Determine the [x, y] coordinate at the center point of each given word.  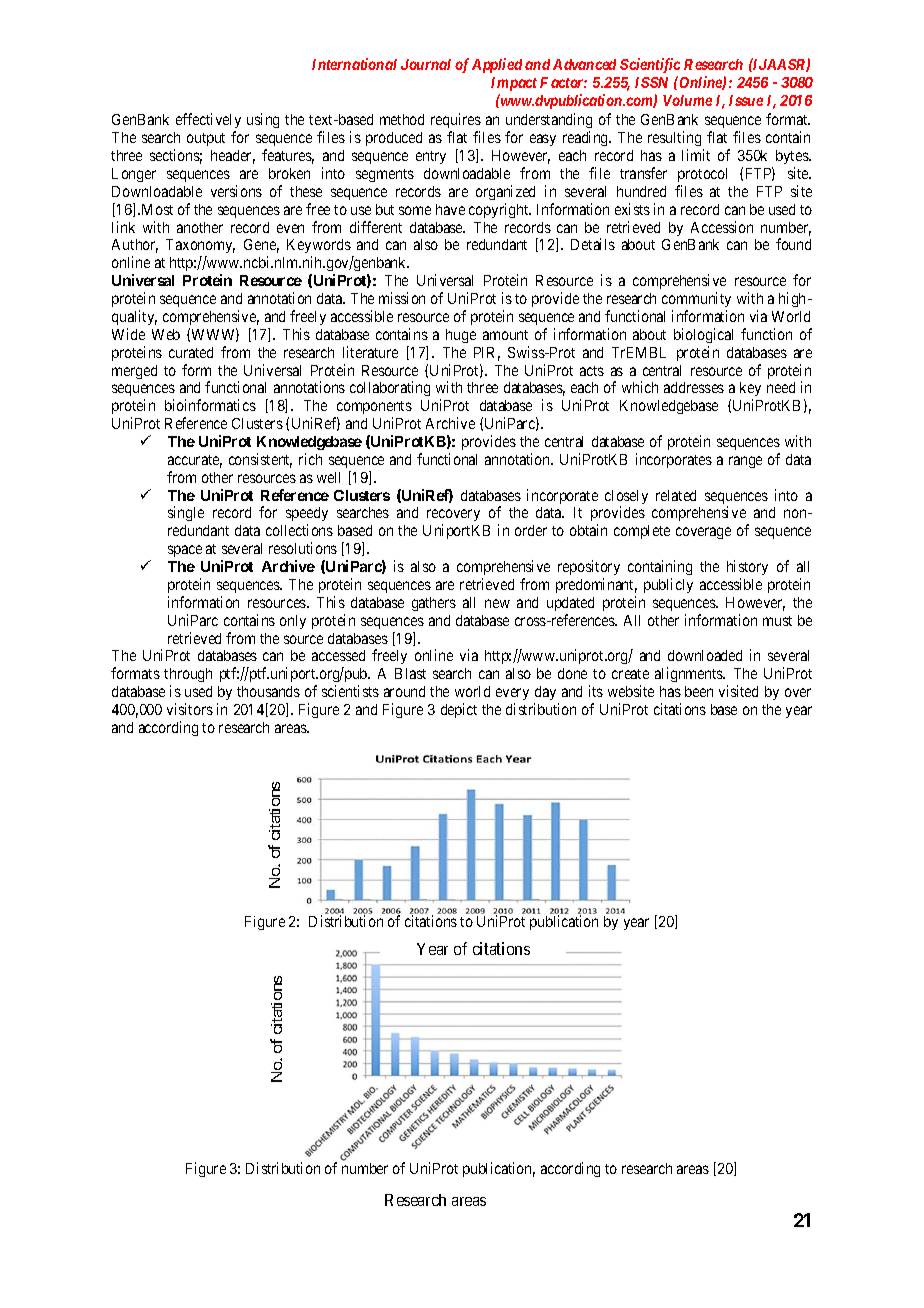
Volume [687, 100]
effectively [208, 122]
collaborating [390, 388]
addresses [694, 387]
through [188, 677]
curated [191, 352]
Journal [426, 64]
